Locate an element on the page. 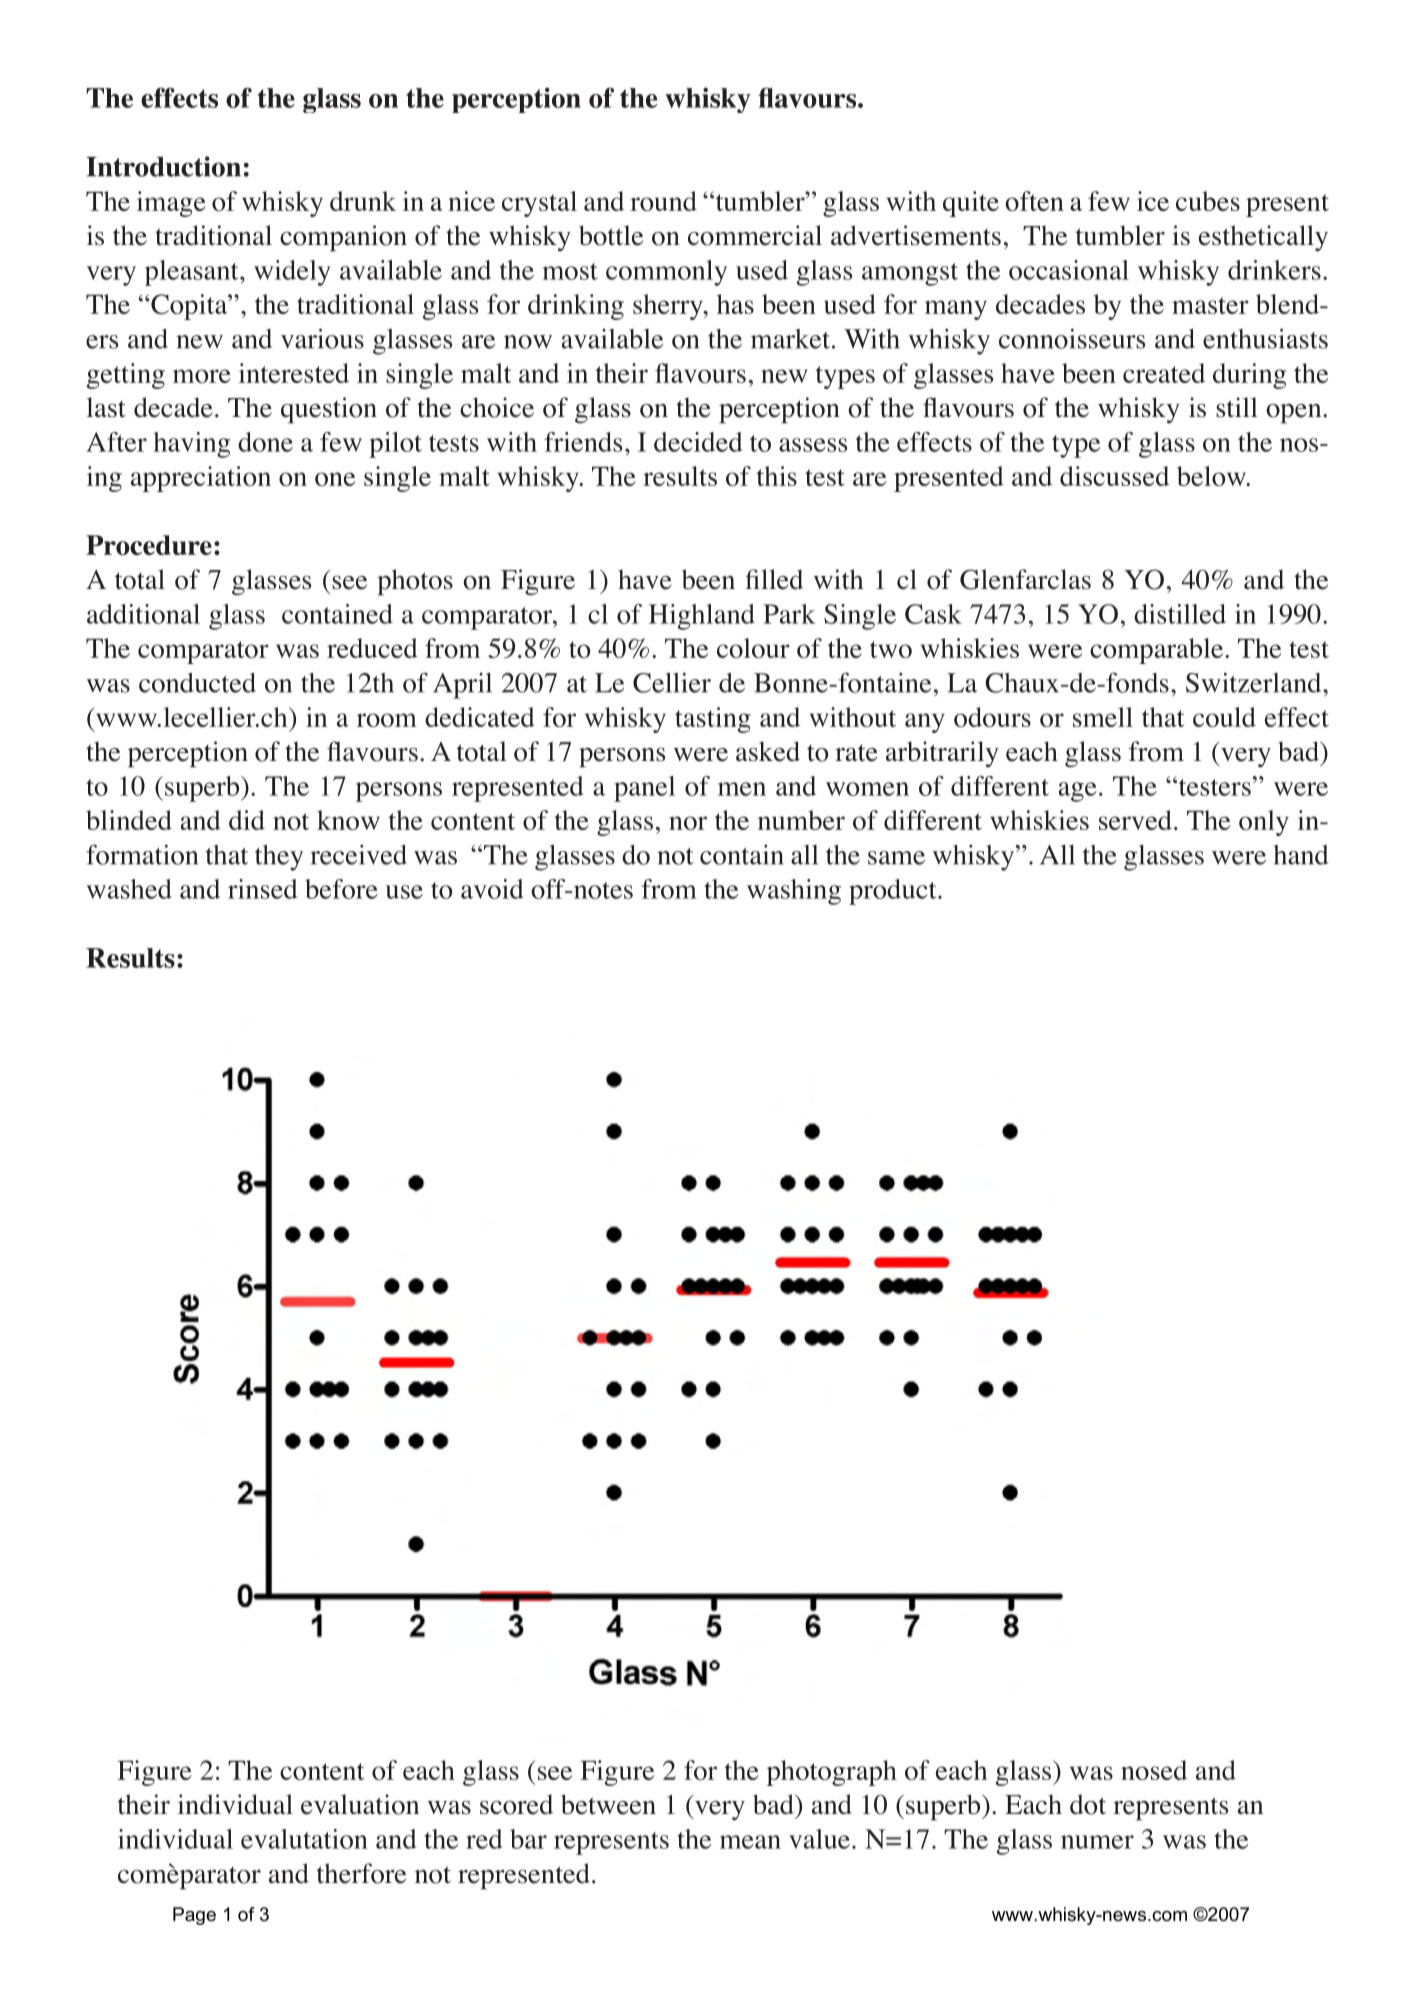 Image resolution: width=1422 pixels, height=2011 pixels. nosed is located at coordinates (1154, 1770).
